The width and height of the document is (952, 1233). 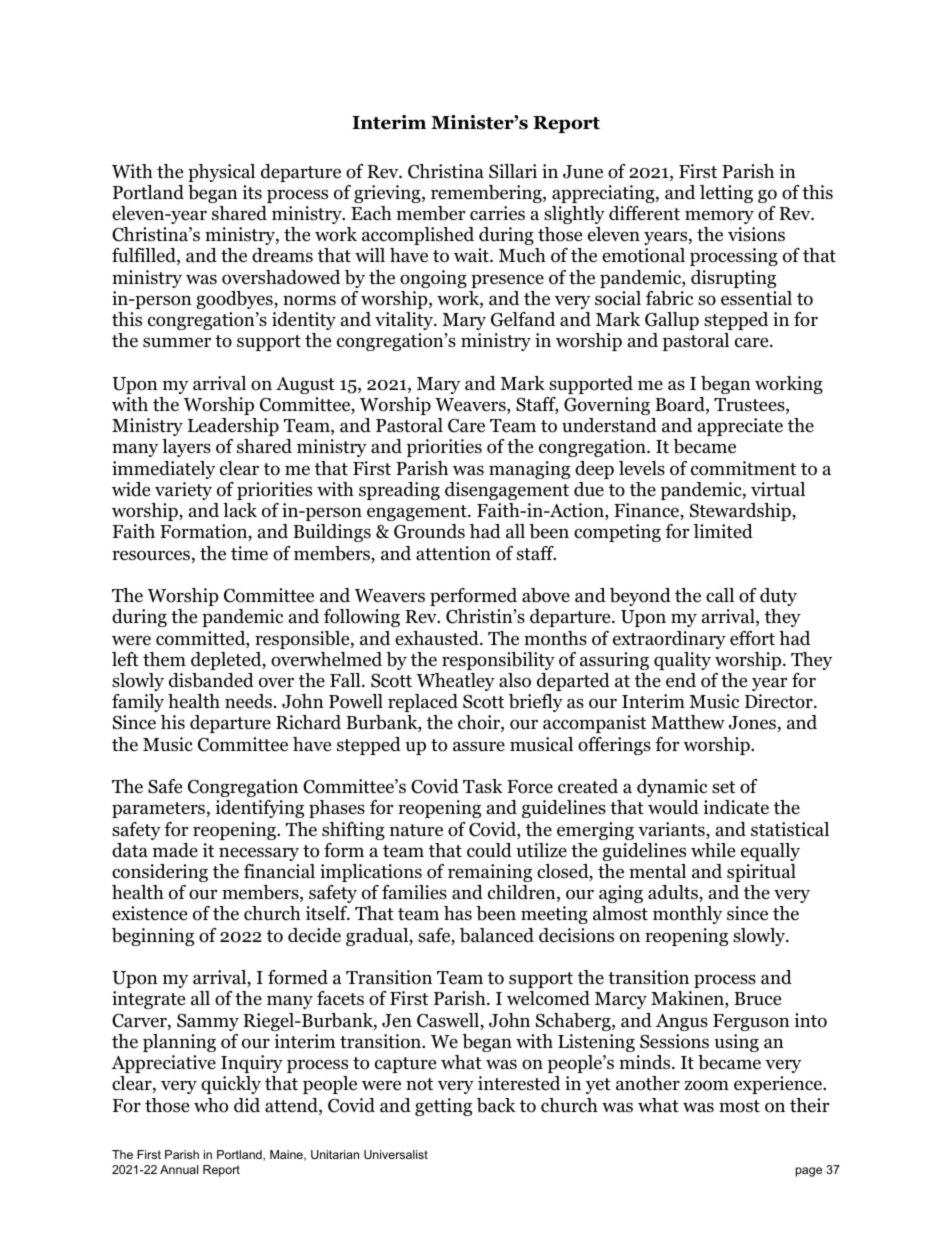 What do you see at coordinates (240, 510) in the document?
I see `lack` at bounding box center [240, 510].
